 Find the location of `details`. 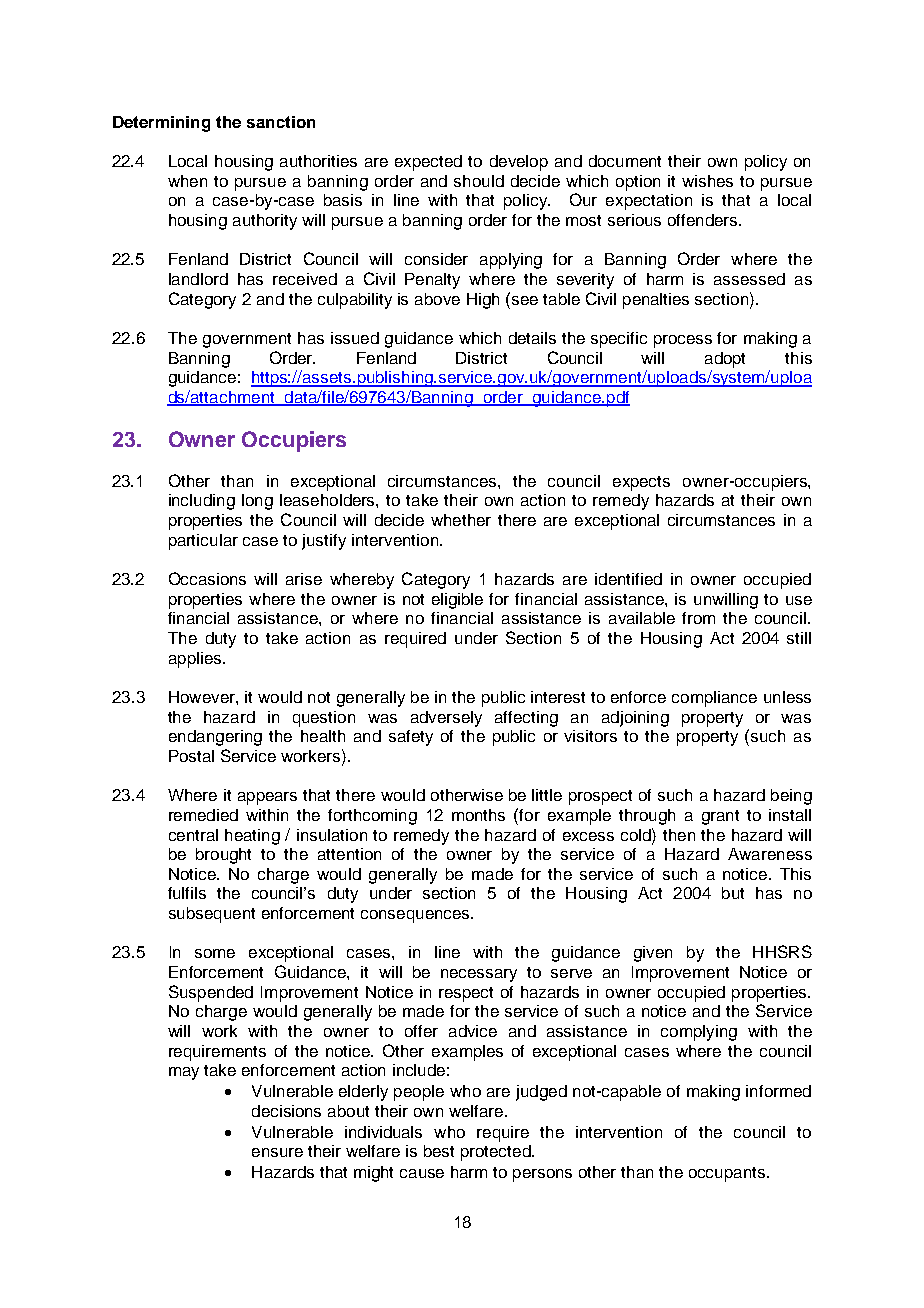

details is located at coordinates (532, 338).
